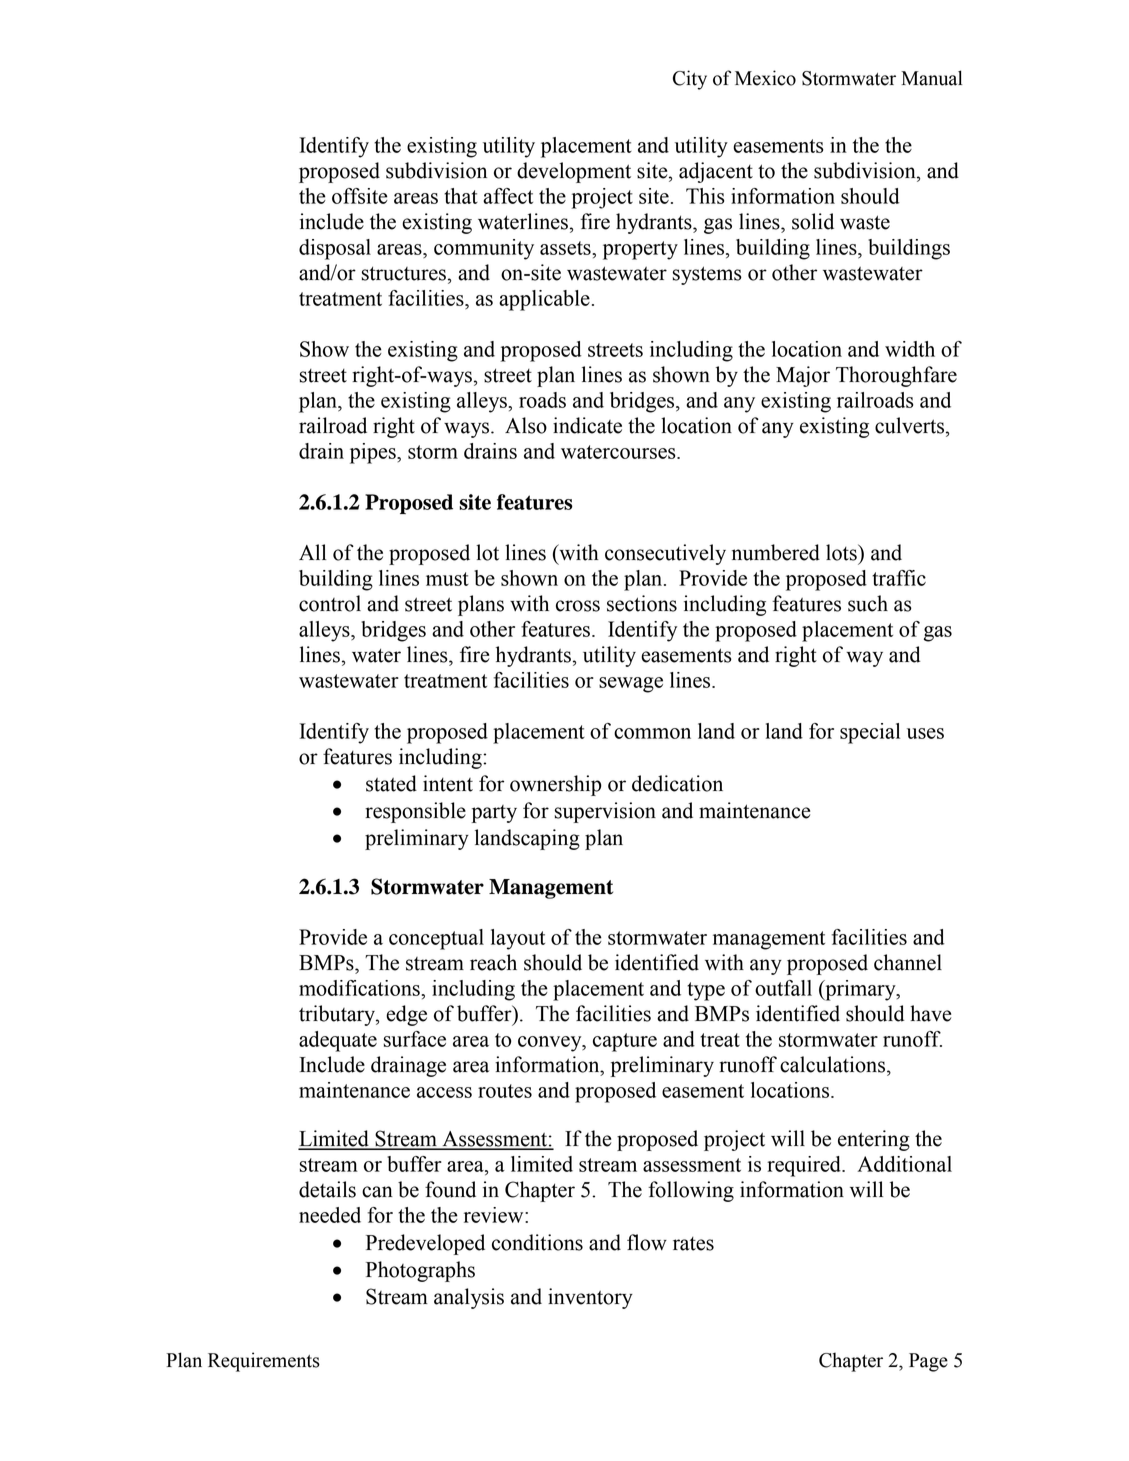 The image size is (1129, 1461). What do you see at coordinates (631, 685) in the document?
I see `sewage` at bounding box center [631, 685].
